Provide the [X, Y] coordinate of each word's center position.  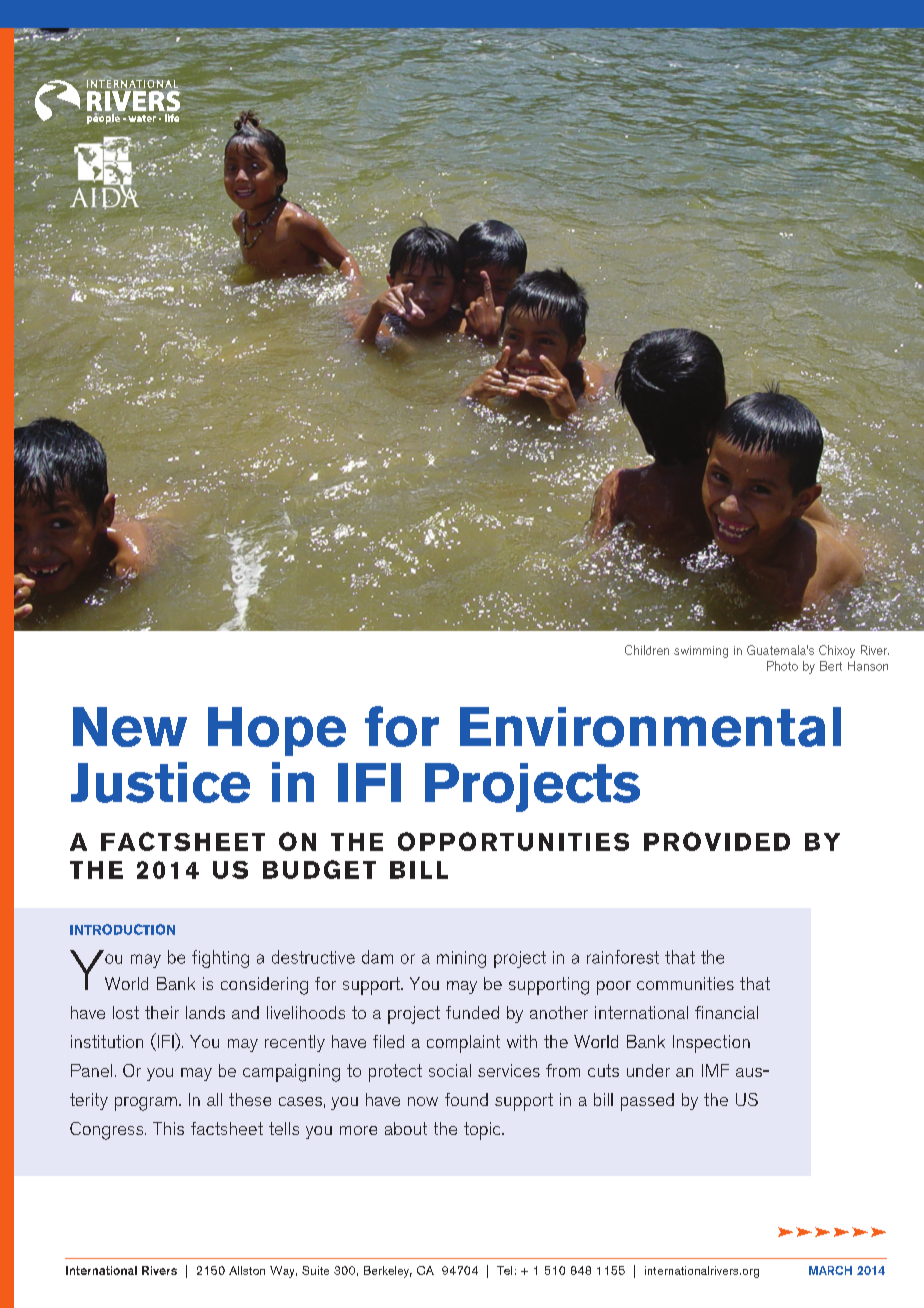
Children [647, 650]
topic [483, 1131]
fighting [220, 959]
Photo [782, 666]
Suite [315, 1270]
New [130, 727]
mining [461, 959]
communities [685, 983]
